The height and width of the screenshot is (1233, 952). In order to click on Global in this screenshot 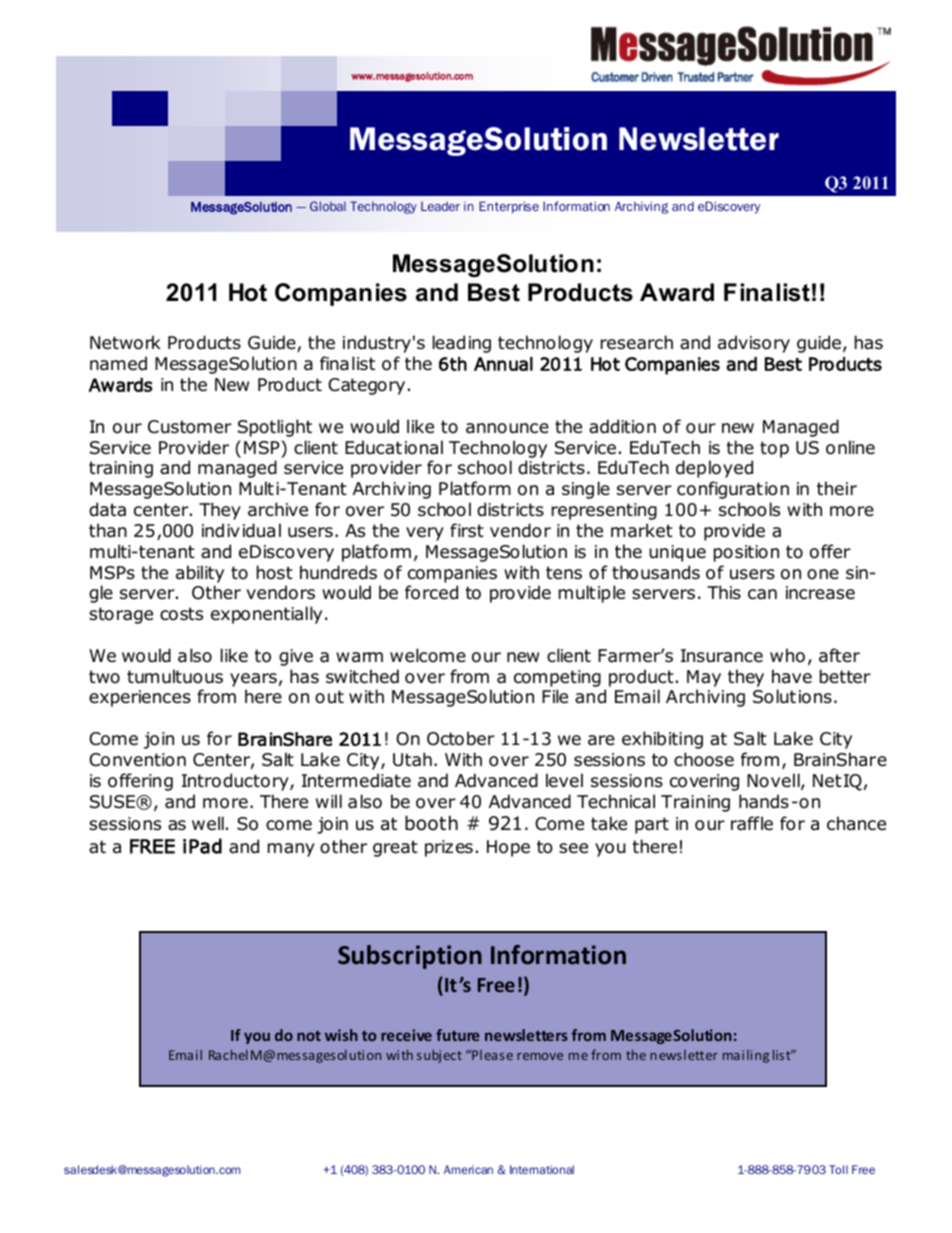, I will do `click(328, 206)`.
